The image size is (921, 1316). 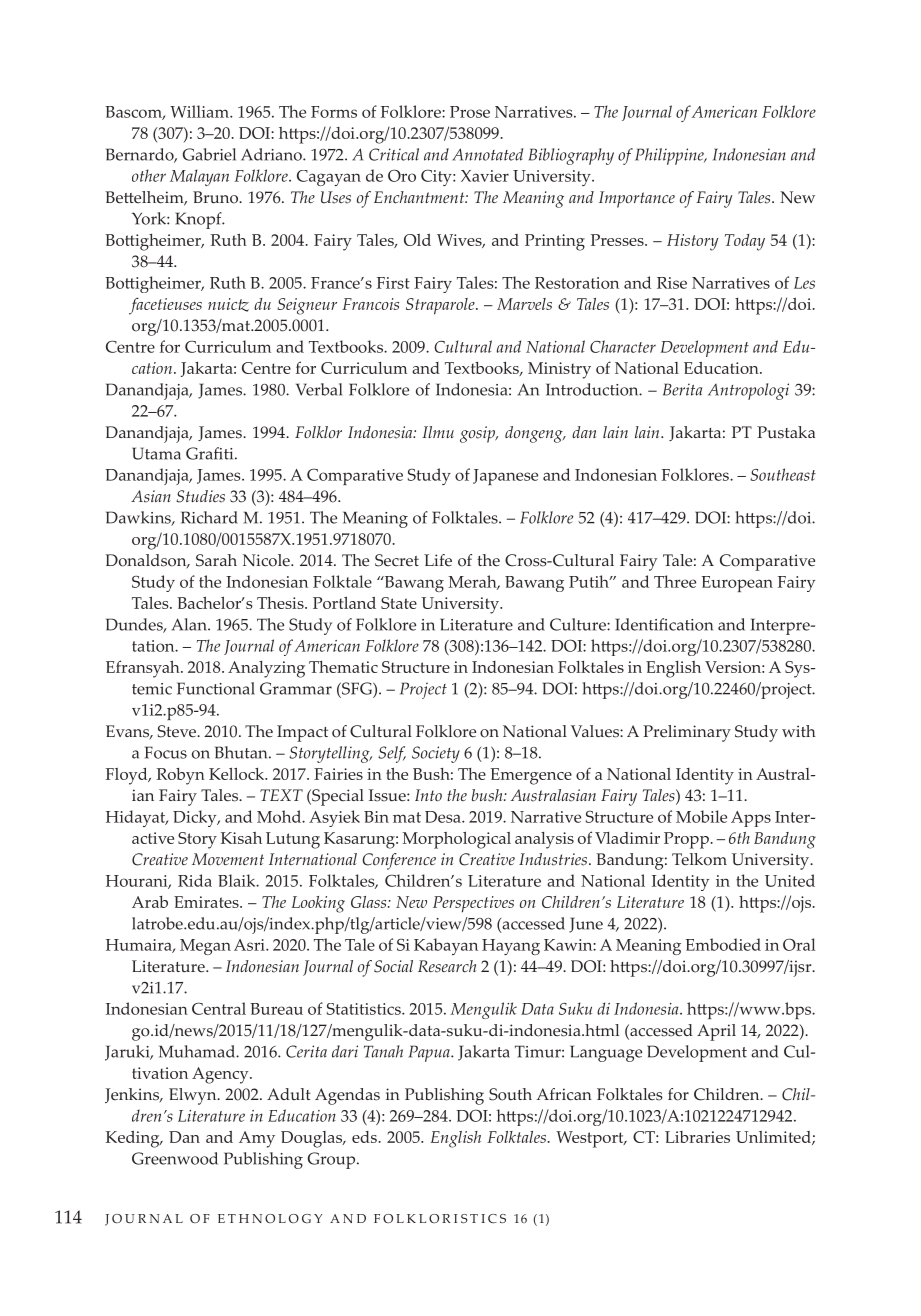 I want to click on Japanese, so click(x=505, y=477).
